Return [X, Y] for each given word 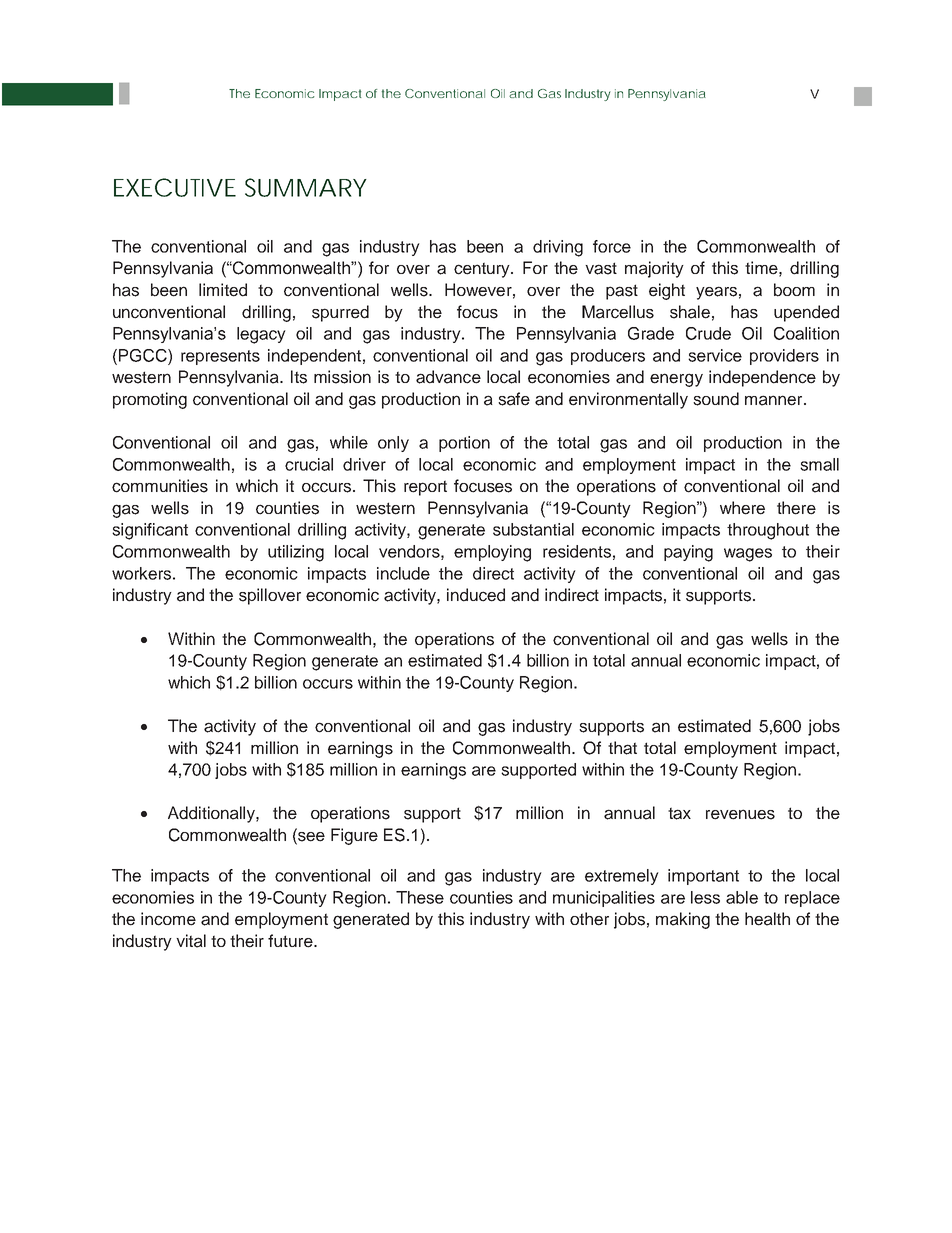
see [310, 836]
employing [492, 553]
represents [220, 357]
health [767, 919]
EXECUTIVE [175, 187]
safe [514, 399]
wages [748, 555]
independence [762, 378]
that [622, 748]
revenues [740, 814]
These [420, 897]
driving [558, 248]
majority [654, 269]
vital [191, 941]
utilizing [296, 553]
